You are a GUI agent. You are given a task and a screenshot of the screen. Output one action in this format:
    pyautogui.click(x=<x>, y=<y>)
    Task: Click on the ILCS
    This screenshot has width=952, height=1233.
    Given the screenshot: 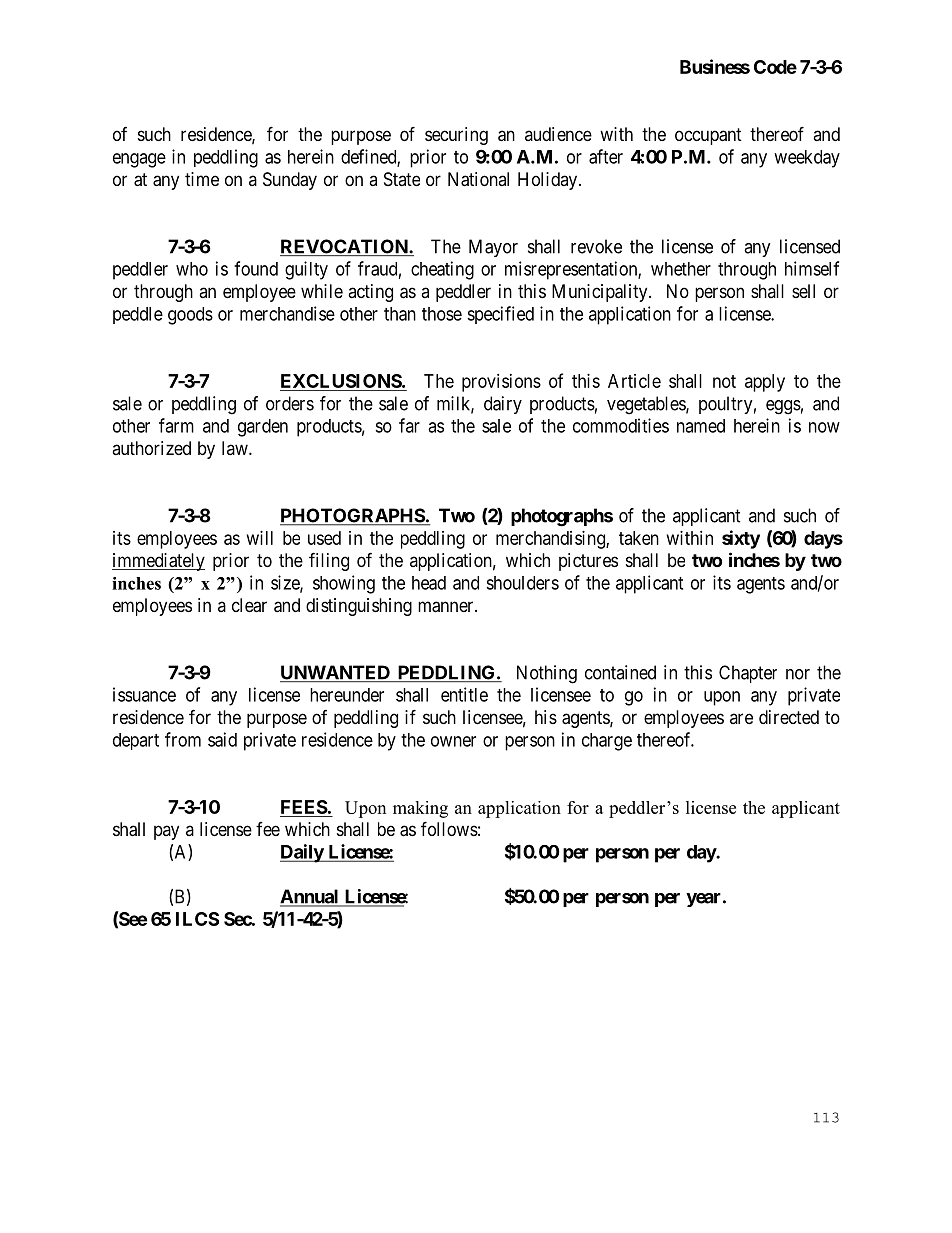 What is the action you would take?
    pyautogui.click(x=197, y=919)
